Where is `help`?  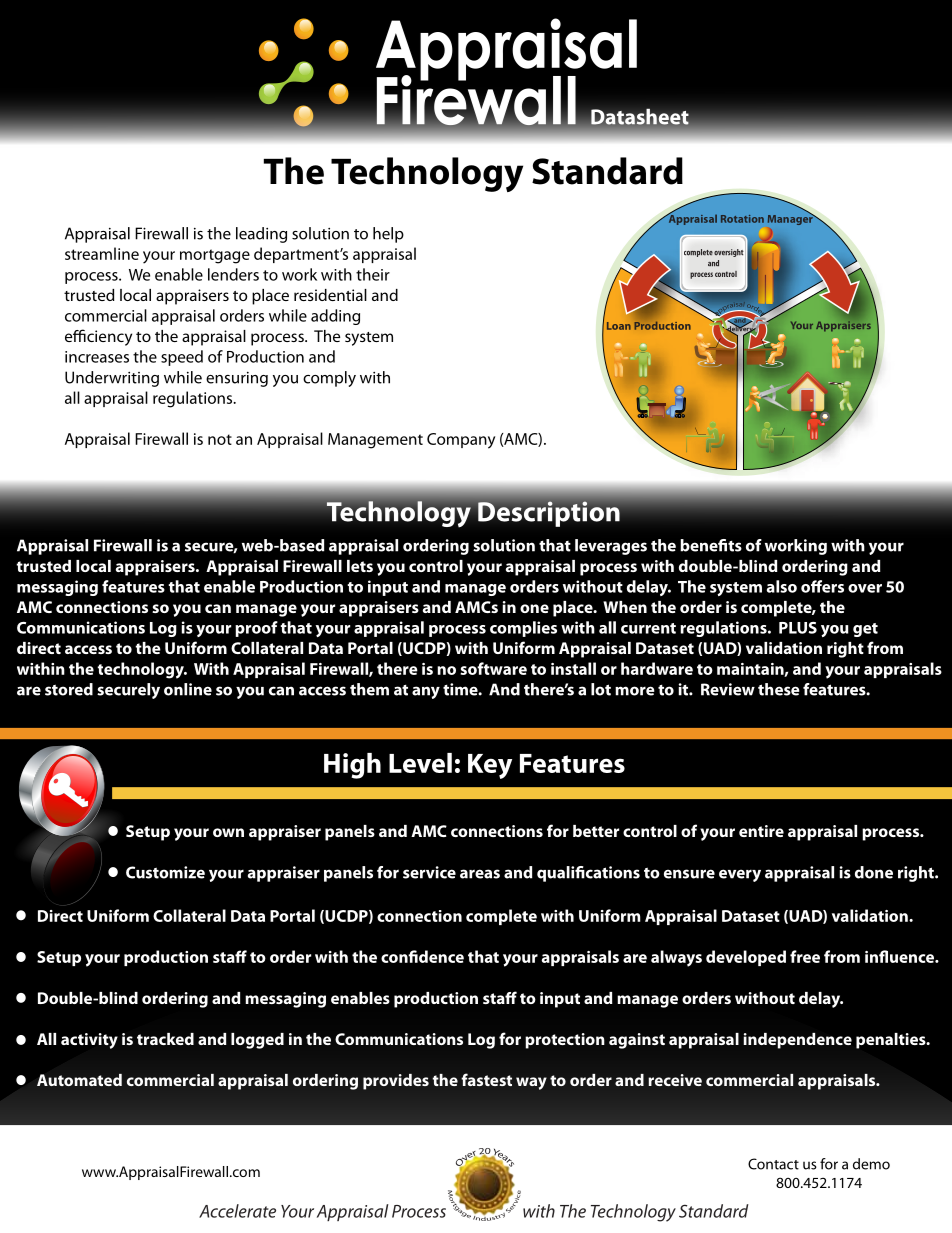 help is located at coordinates (388, 235).
